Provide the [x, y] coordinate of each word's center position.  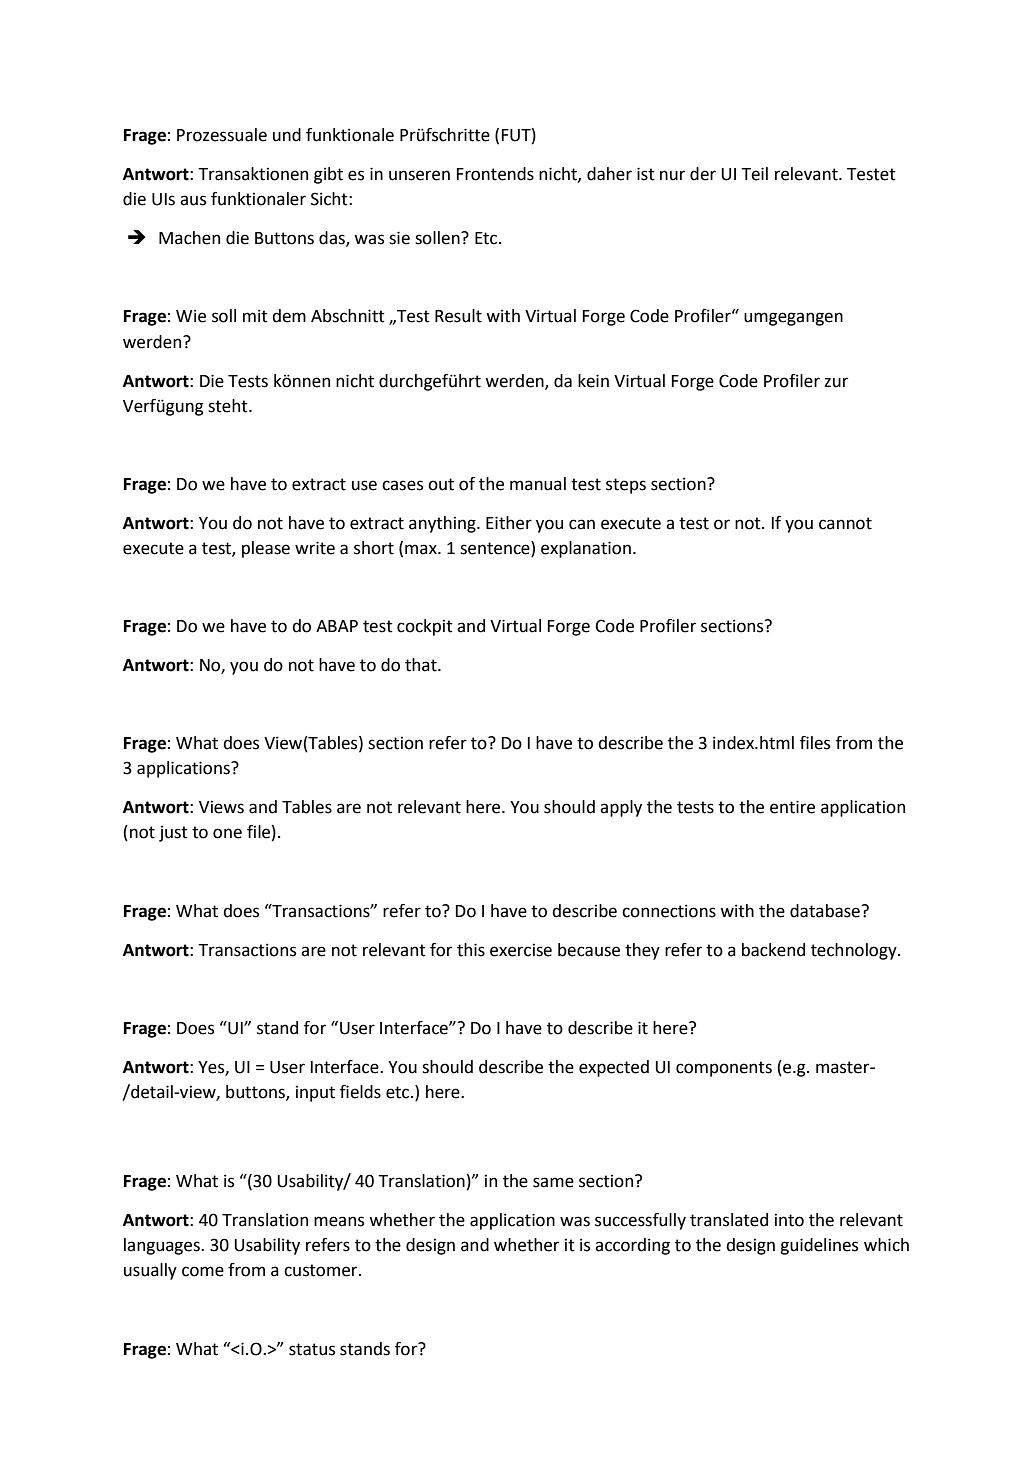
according [632, 1246]
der [703, 174]
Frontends [495, 174]
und [287, 135]
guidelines [819, 1246]
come [203, 1271]
